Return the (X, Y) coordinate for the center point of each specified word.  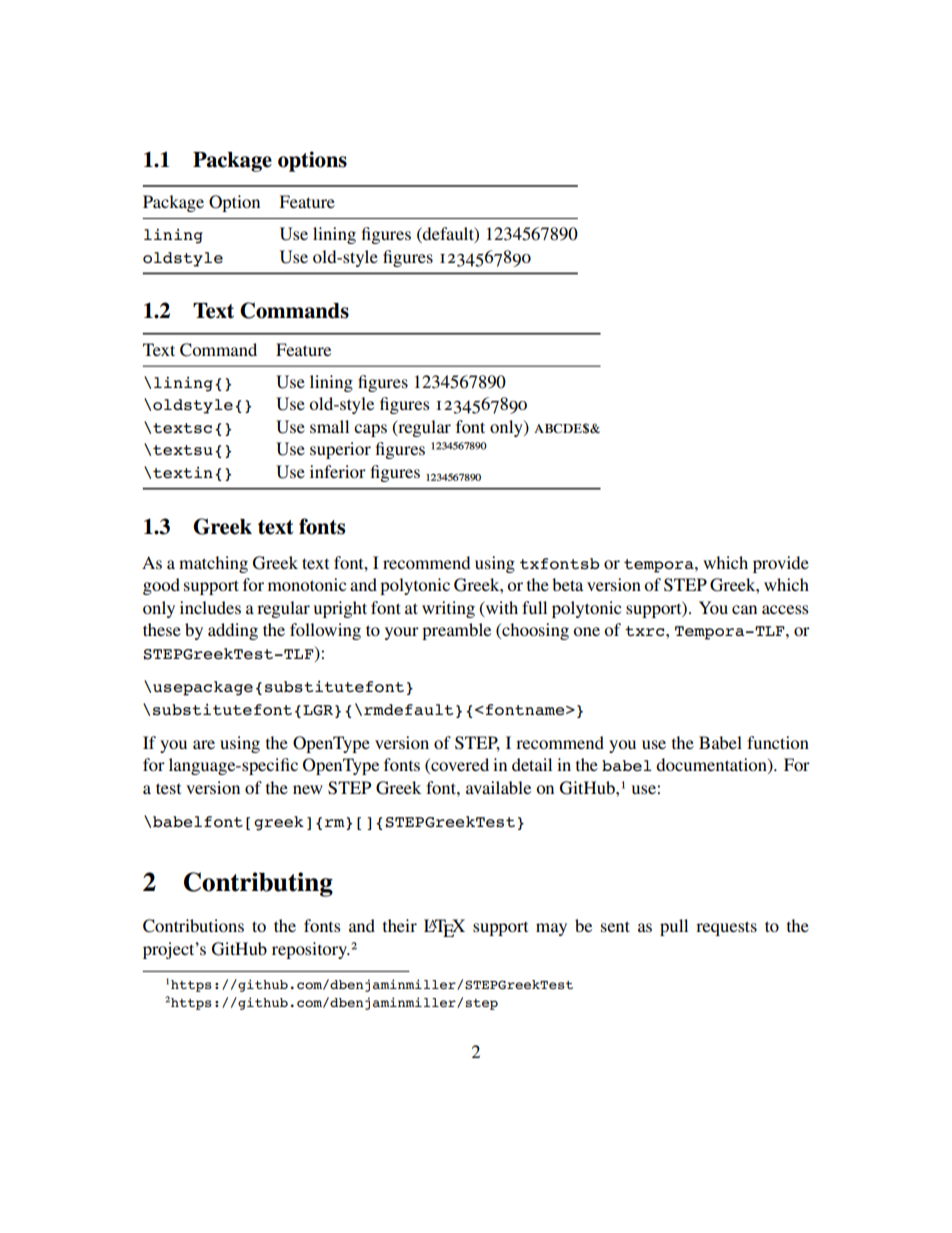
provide (781, 564)
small (329, 426)
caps (370, 430)
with (500, 608)
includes (210, 607)
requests (726, 928)
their (400, 925)
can (744, 609)
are (204, 744)
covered (459, 766)
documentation (712, 766)
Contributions (193, 926)
